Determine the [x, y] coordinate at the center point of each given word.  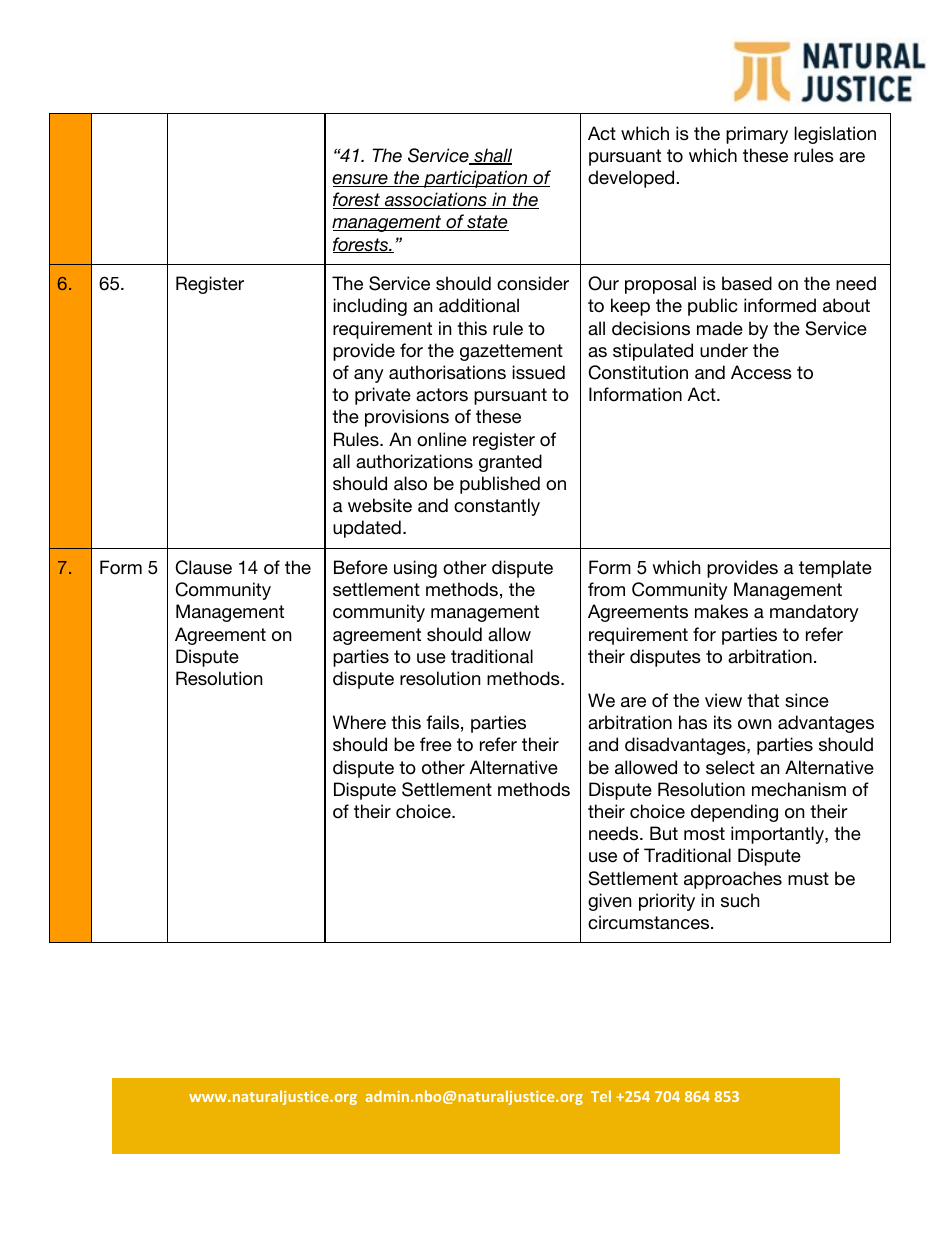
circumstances [650, 922]
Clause [204, 567]
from [606, 589]
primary [757, 135]
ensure [361, 180]
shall [492, 156]
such [740, 900]
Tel [601, 1096]
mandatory [814, 613]
